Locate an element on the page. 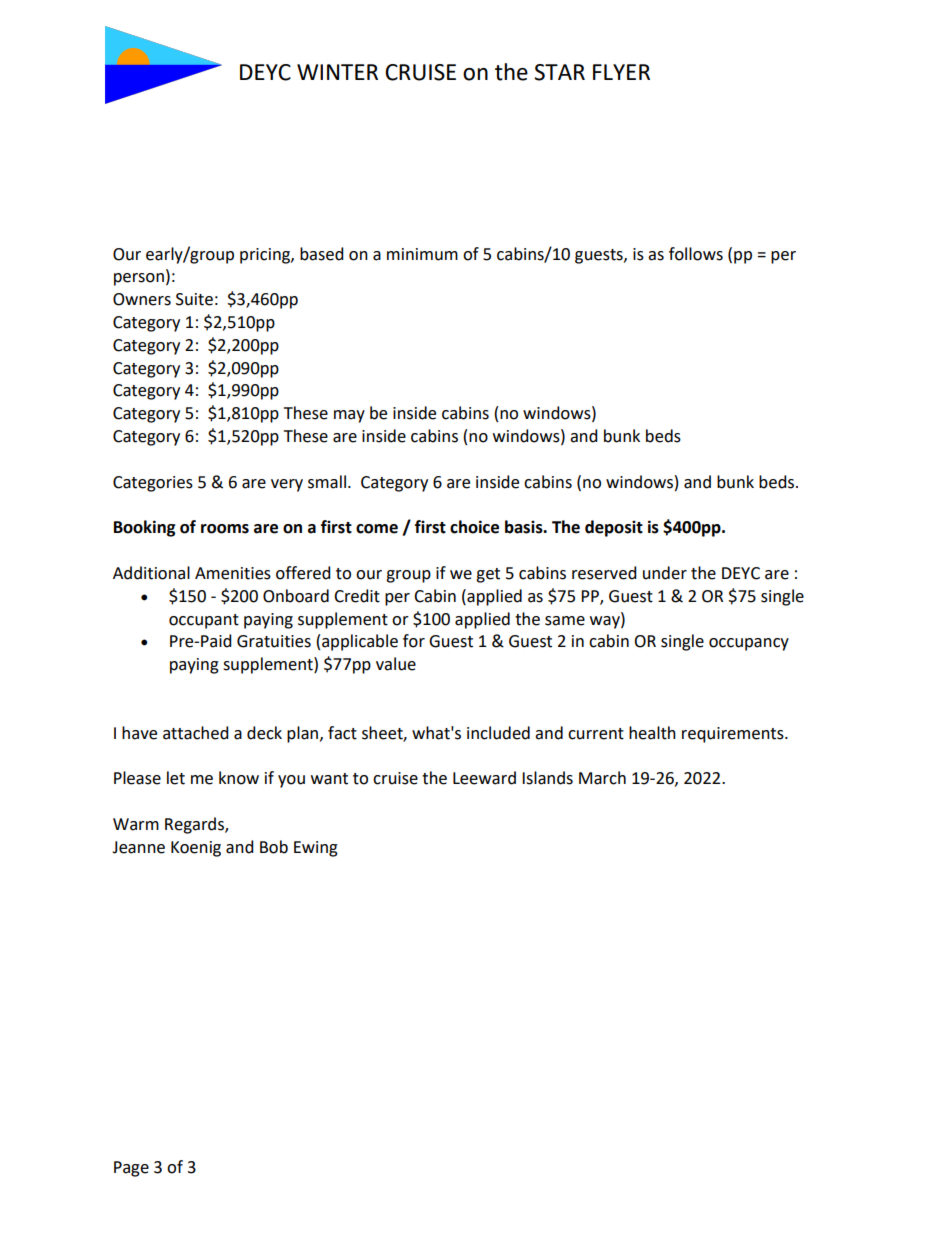 This page has width=952, height=1233. occupant is located at coordinates (204, 621).
